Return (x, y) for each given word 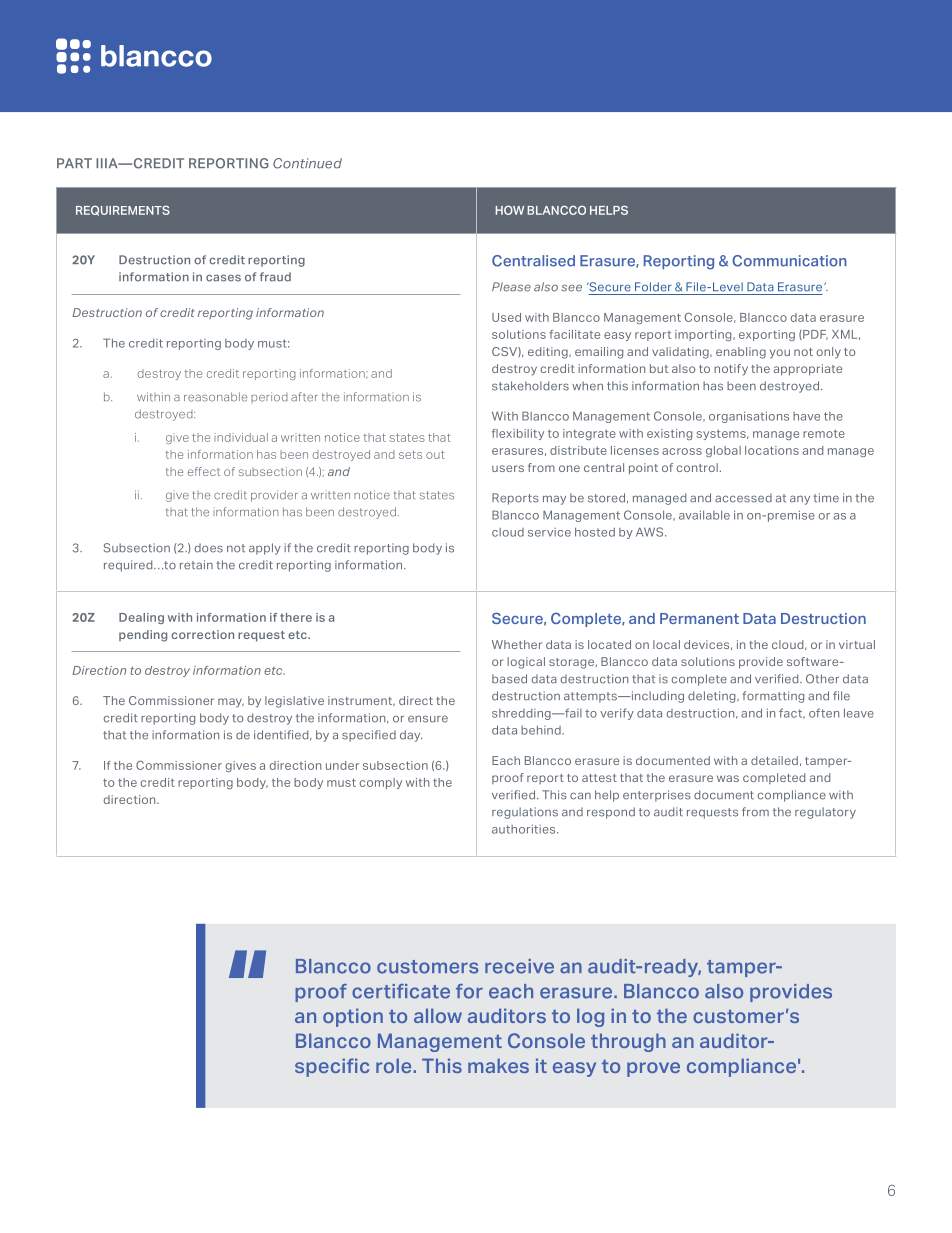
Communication (789, 261)
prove (653, 1069)
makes (498, 1065)
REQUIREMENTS (123, 210)
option (353, 1017)
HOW (510, 210)
